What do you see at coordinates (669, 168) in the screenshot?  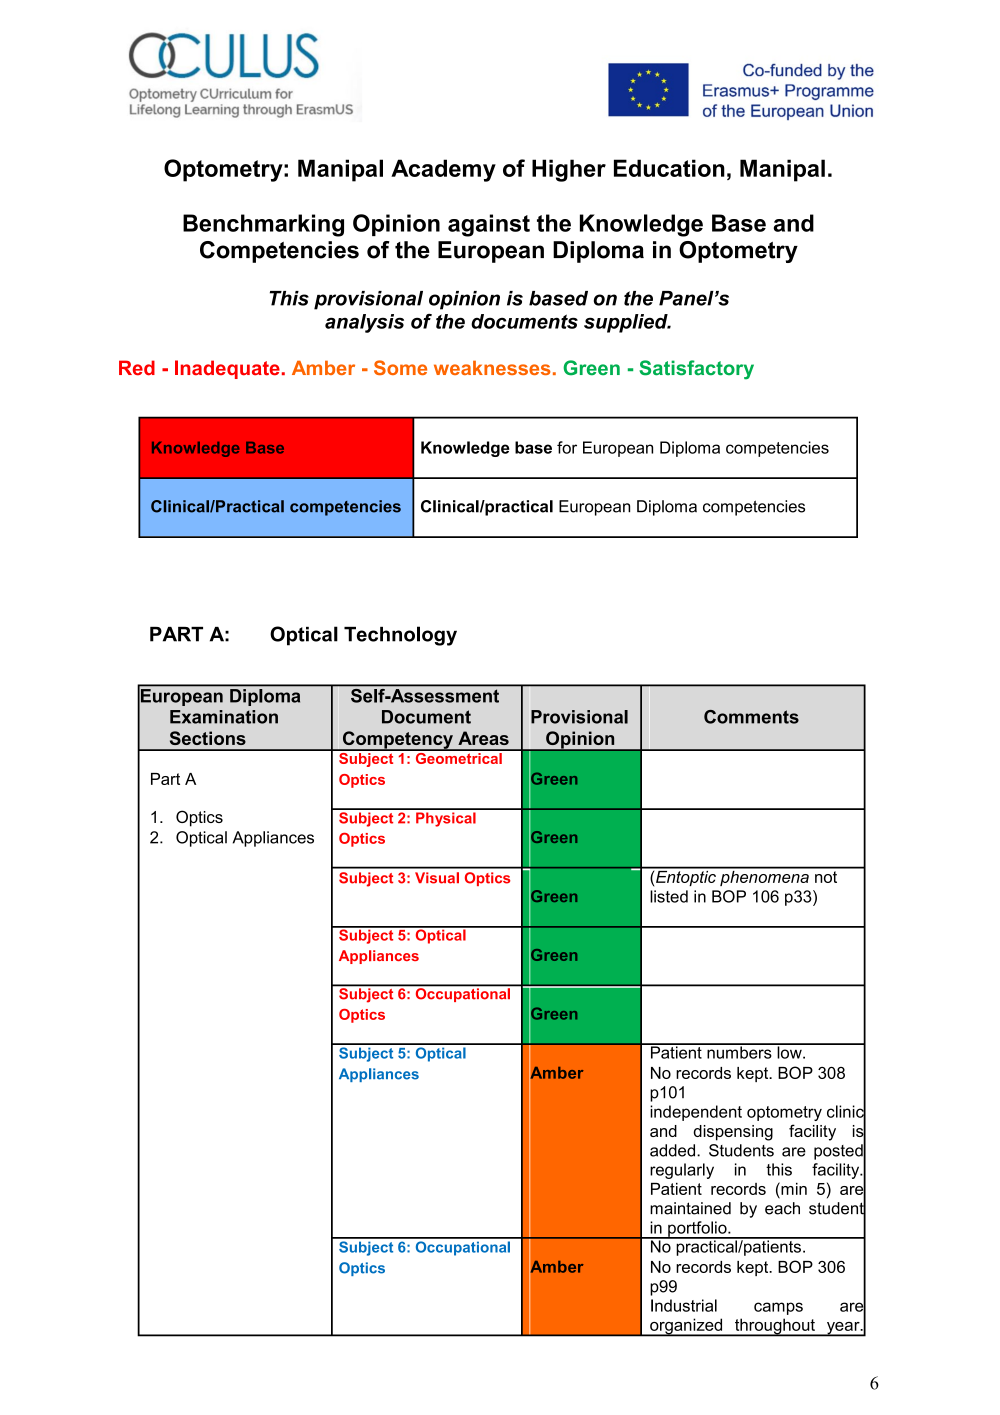 I see `Education` at bounding box center [669, 168].
